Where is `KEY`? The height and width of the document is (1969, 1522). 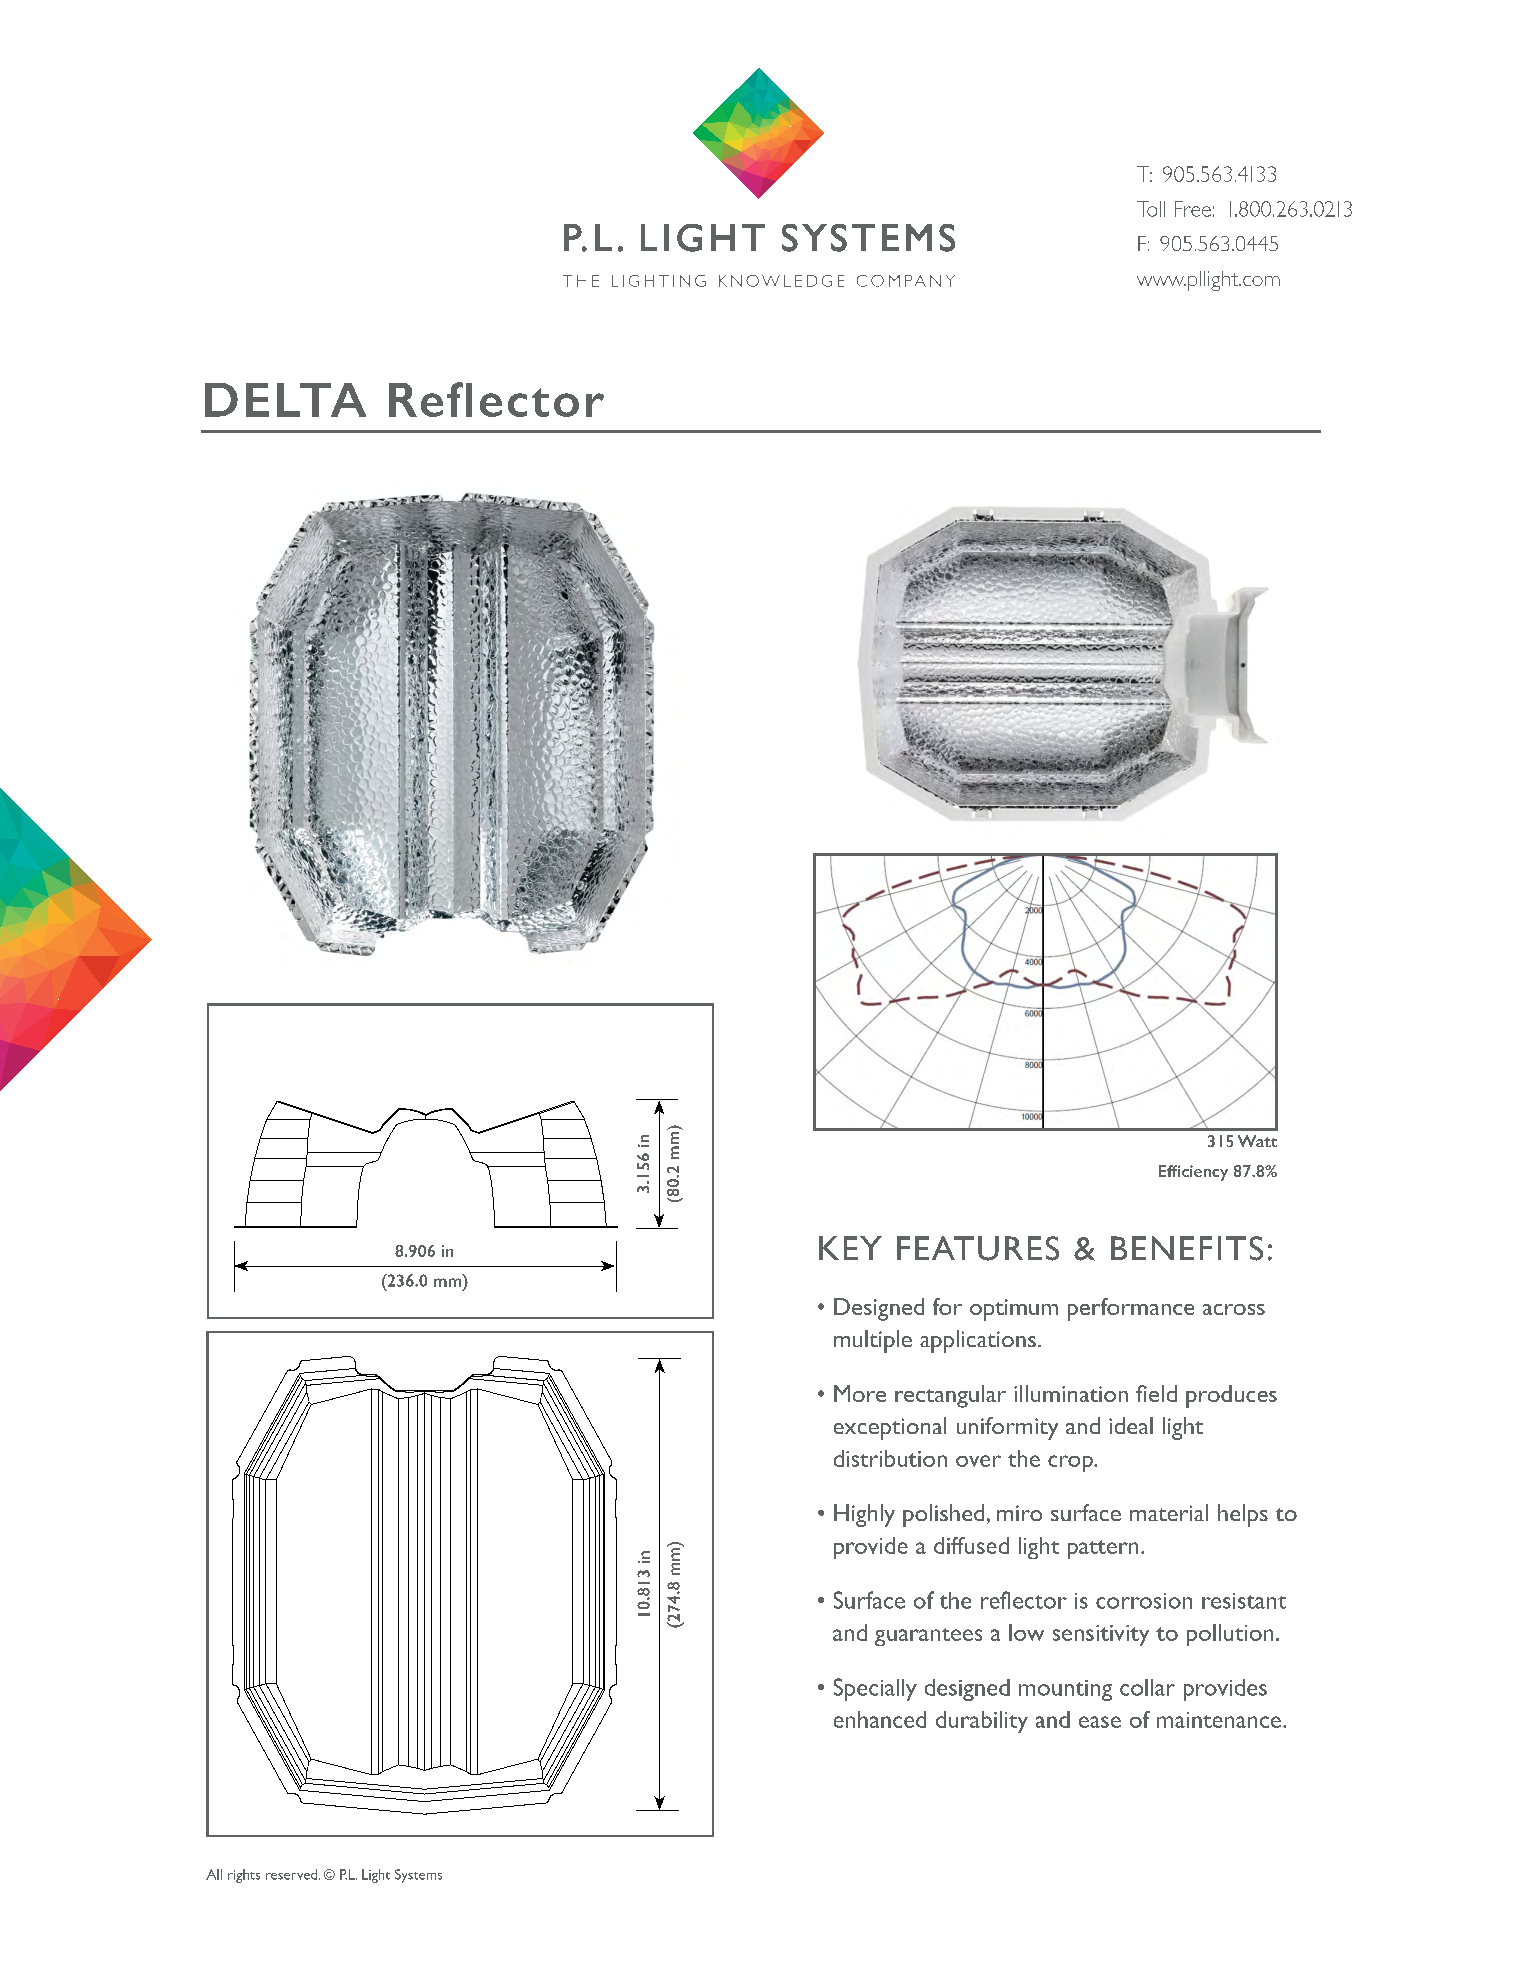 KEY is located at coordinates (850, 1248).
